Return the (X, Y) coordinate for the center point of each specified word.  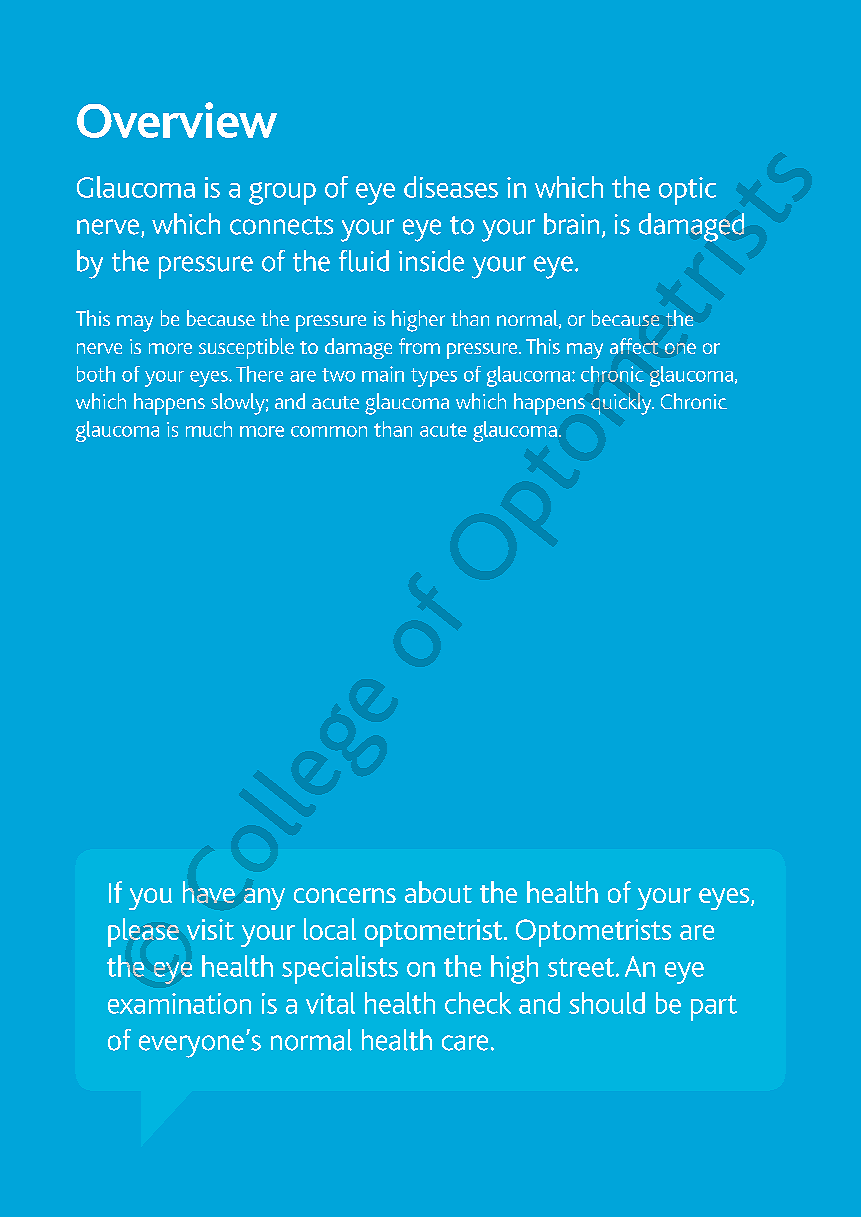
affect (634, 346)
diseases (451, 187)
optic (687, 191)
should (607, 1003)
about (438, 892)
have (209, 892)
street (582, 967)
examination (179, 1003)
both (96, 374)
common (329, 431)
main (383, 374)
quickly (622, 404)
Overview (177, 120)
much (209, 429)
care (465, 1043)
